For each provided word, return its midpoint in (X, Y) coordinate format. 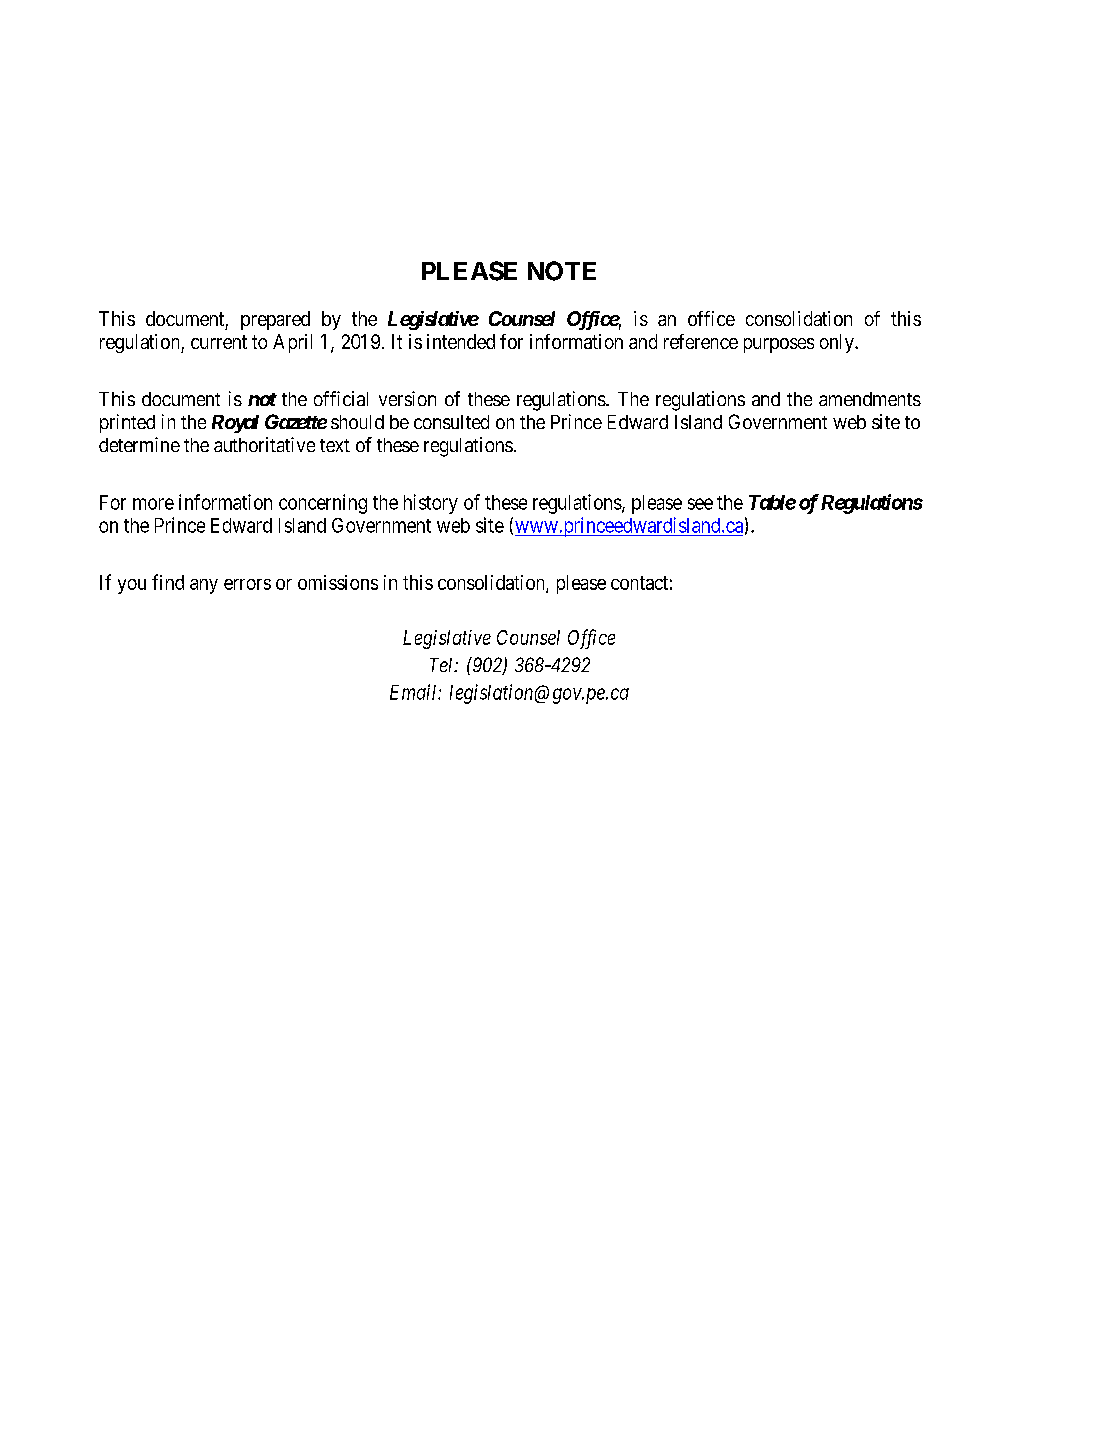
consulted (451, 422)
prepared (275, 320)
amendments (870, 399)
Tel (443, 665)
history (431, 504)
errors (247, 584)
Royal (235, 424)
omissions (338, 582)
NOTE (562, 271)
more (153, 504)
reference (701, 341)
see (700, 504)
